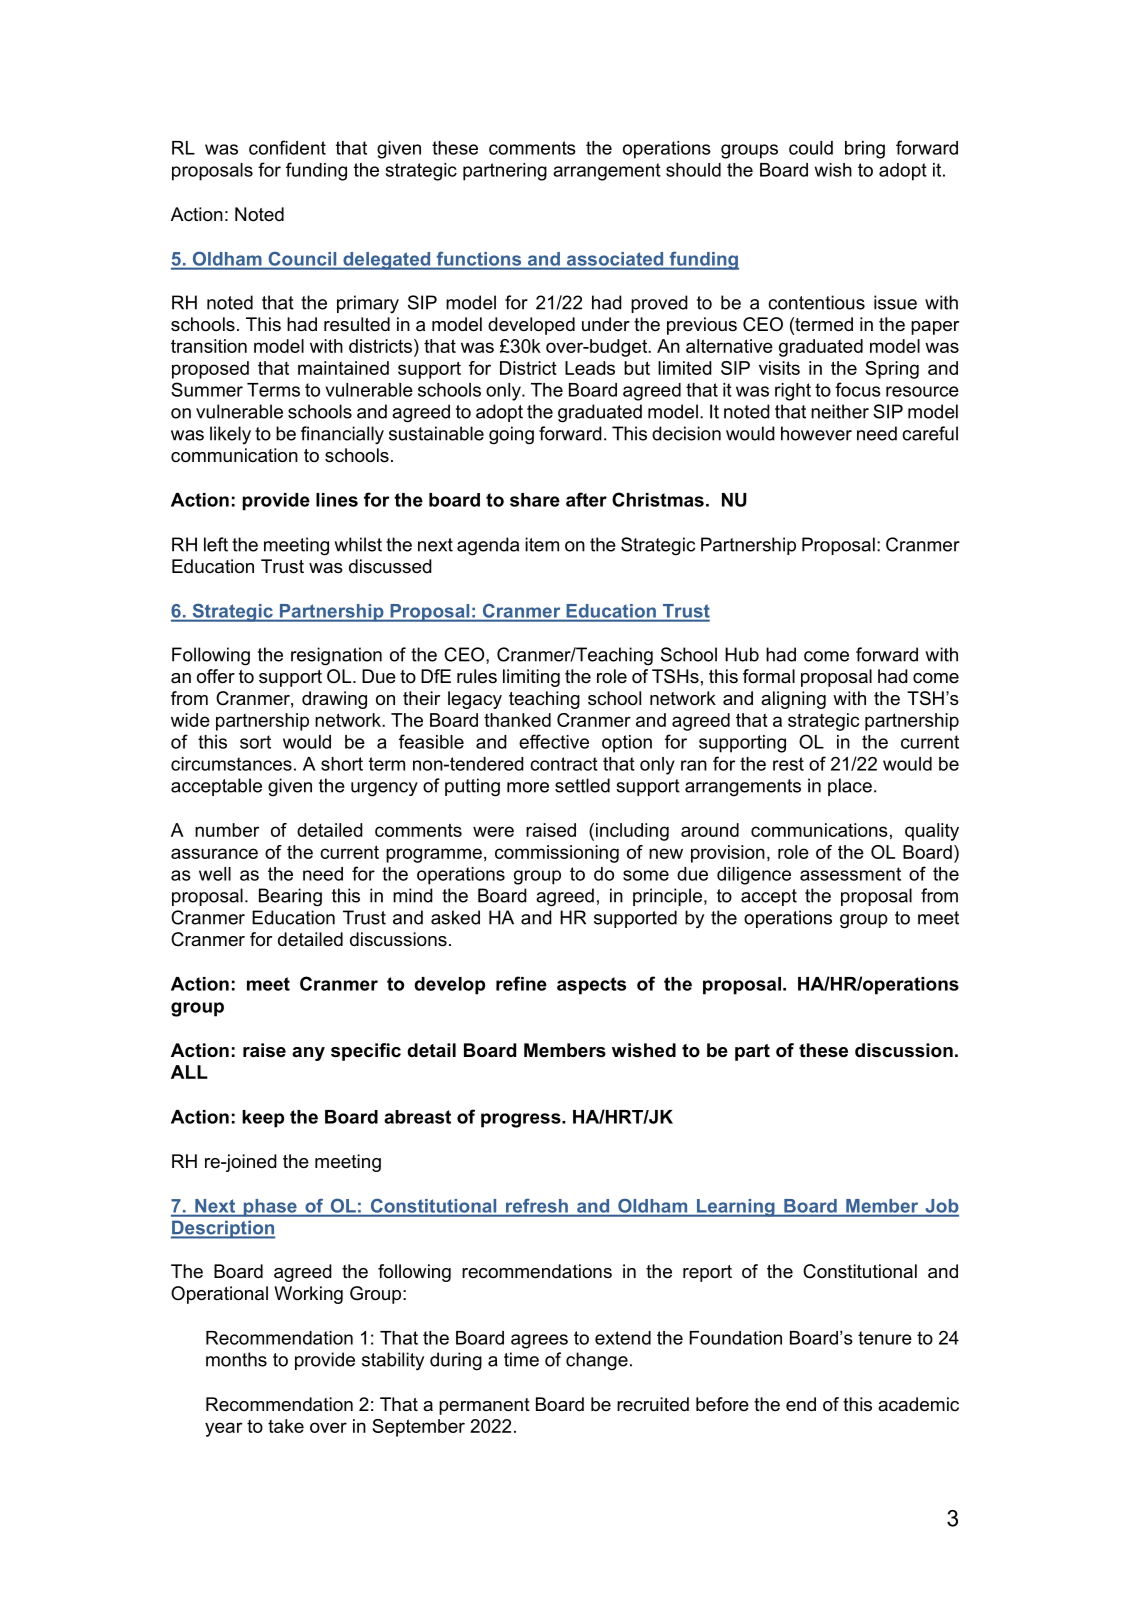  I want to click on place, so click(850, 787).
